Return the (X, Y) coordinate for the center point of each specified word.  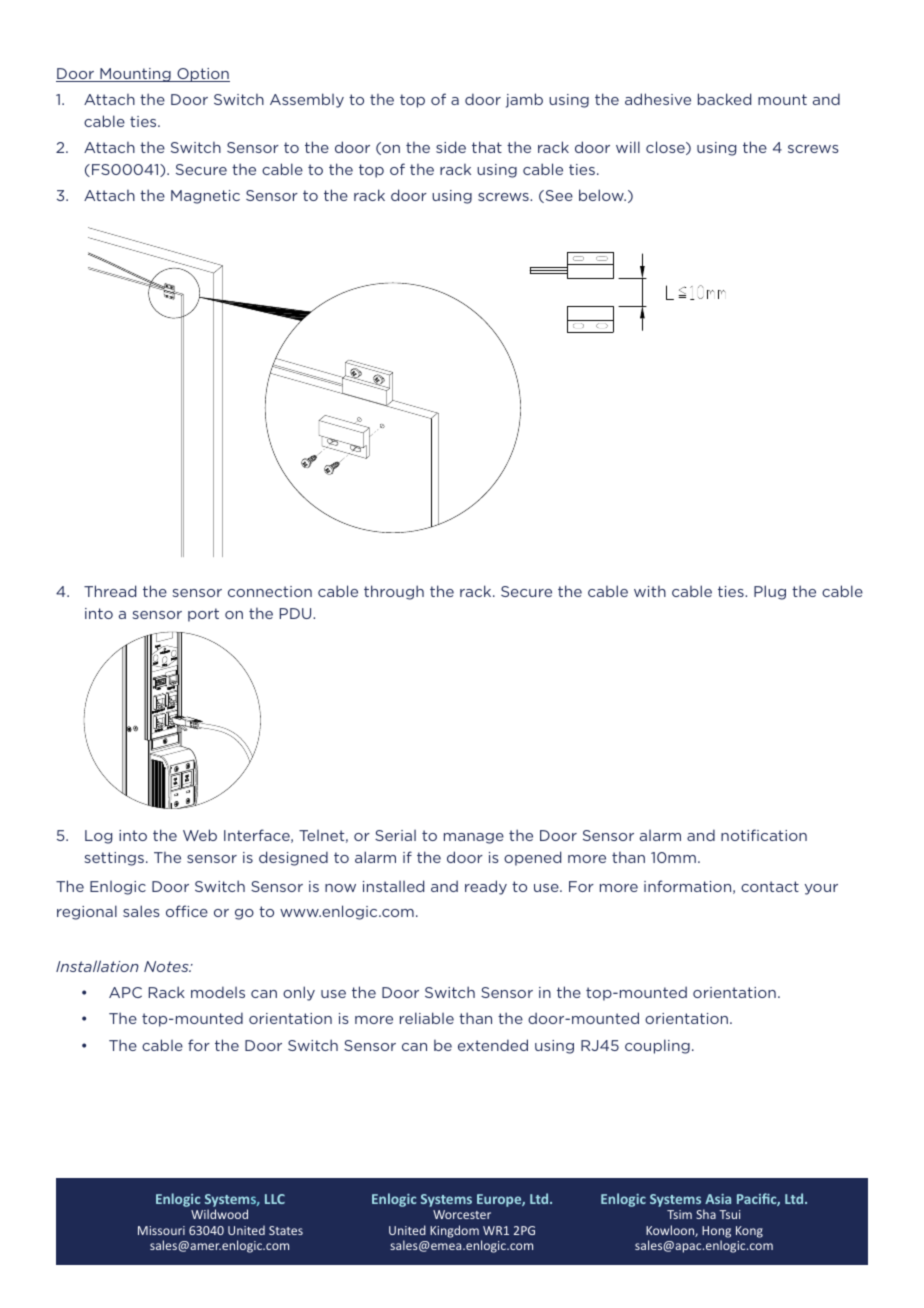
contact (770, 886)
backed (724, 99)
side (451, 147)
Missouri (161, 1230)
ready (486, 887)
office (187, 911)
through (394, 592)
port (203, 615)
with (650, 591)
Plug (770, 592)
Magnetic (205, 197)
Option (202, 75)
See (558, 196)
